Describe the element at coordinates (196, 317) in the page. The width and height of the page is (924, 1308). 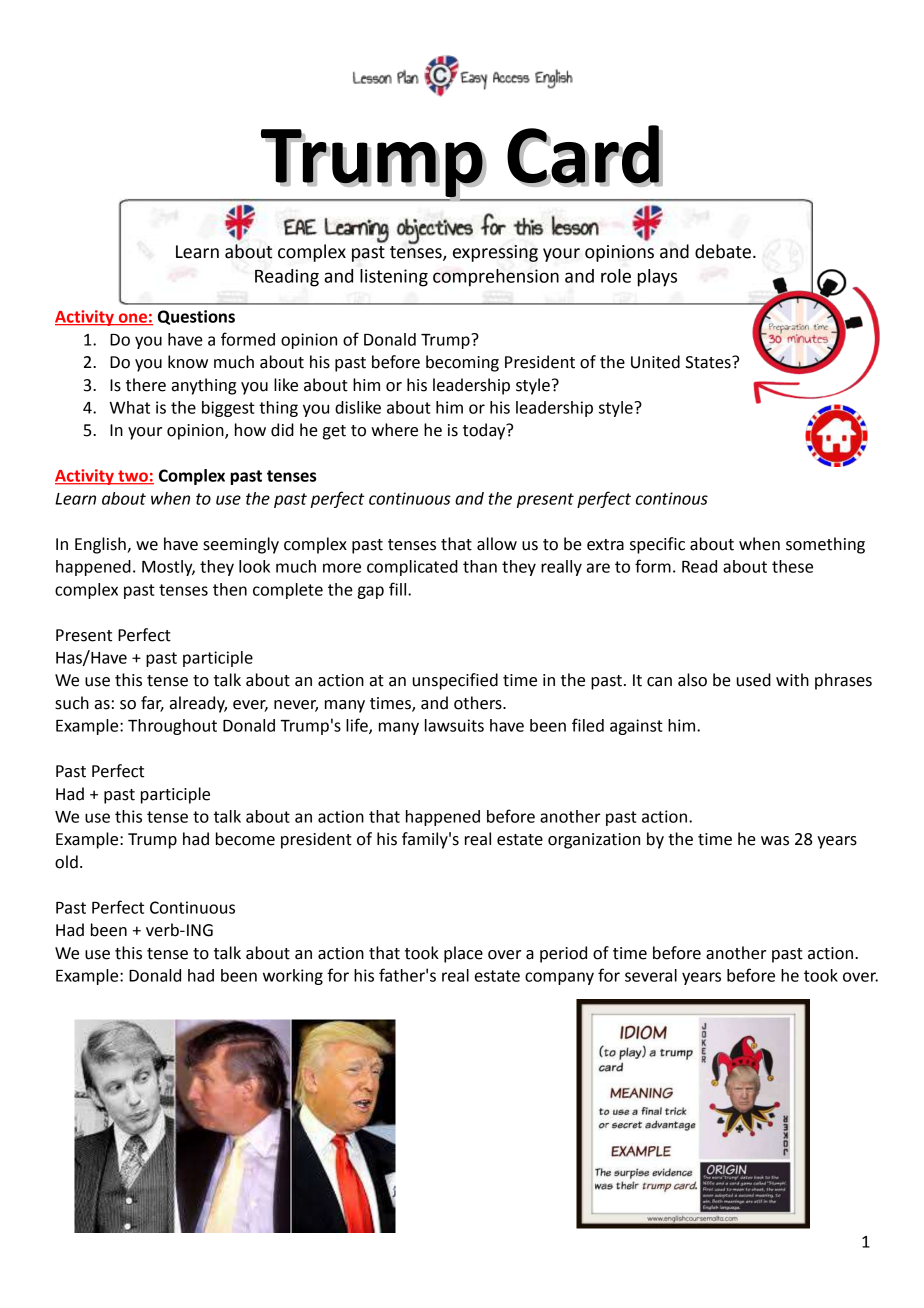
I see `Questions` at that location.
